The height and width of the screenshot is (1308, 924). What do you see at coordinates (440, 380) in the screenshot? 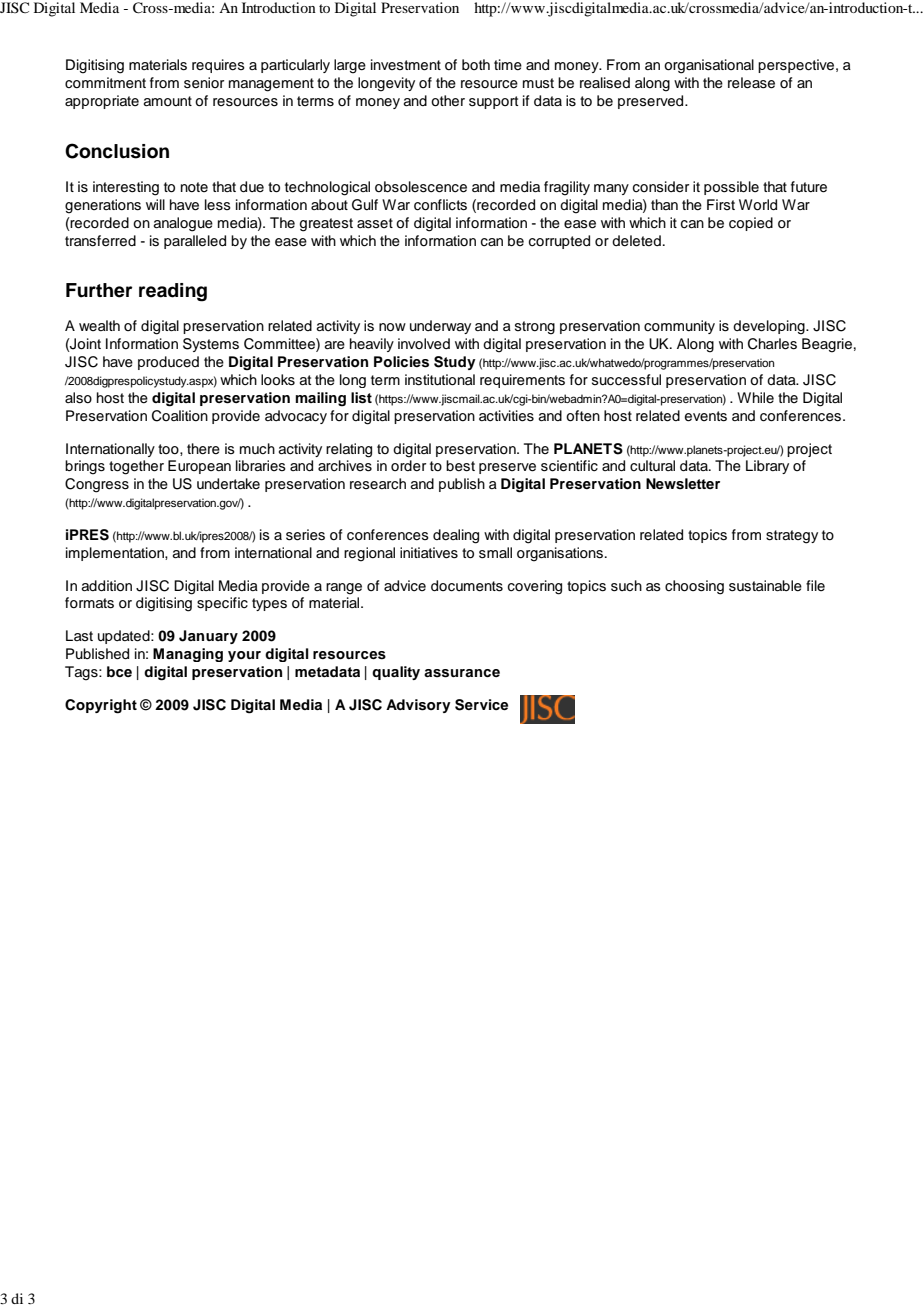
I see `institutional` at bounding box center [440, 380].
